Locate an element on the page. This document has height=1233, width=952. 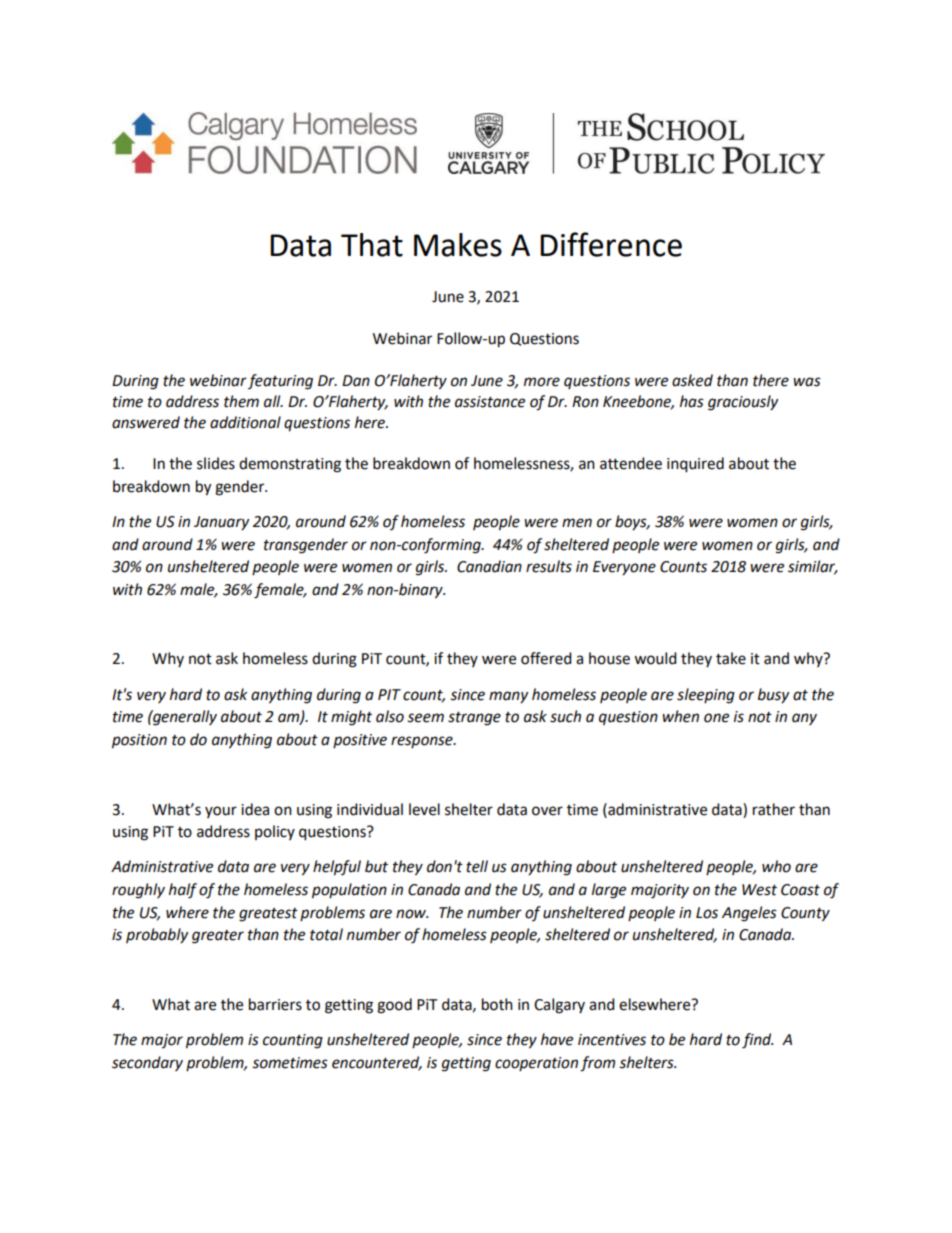
rather is located at coordinates (774, 809).
